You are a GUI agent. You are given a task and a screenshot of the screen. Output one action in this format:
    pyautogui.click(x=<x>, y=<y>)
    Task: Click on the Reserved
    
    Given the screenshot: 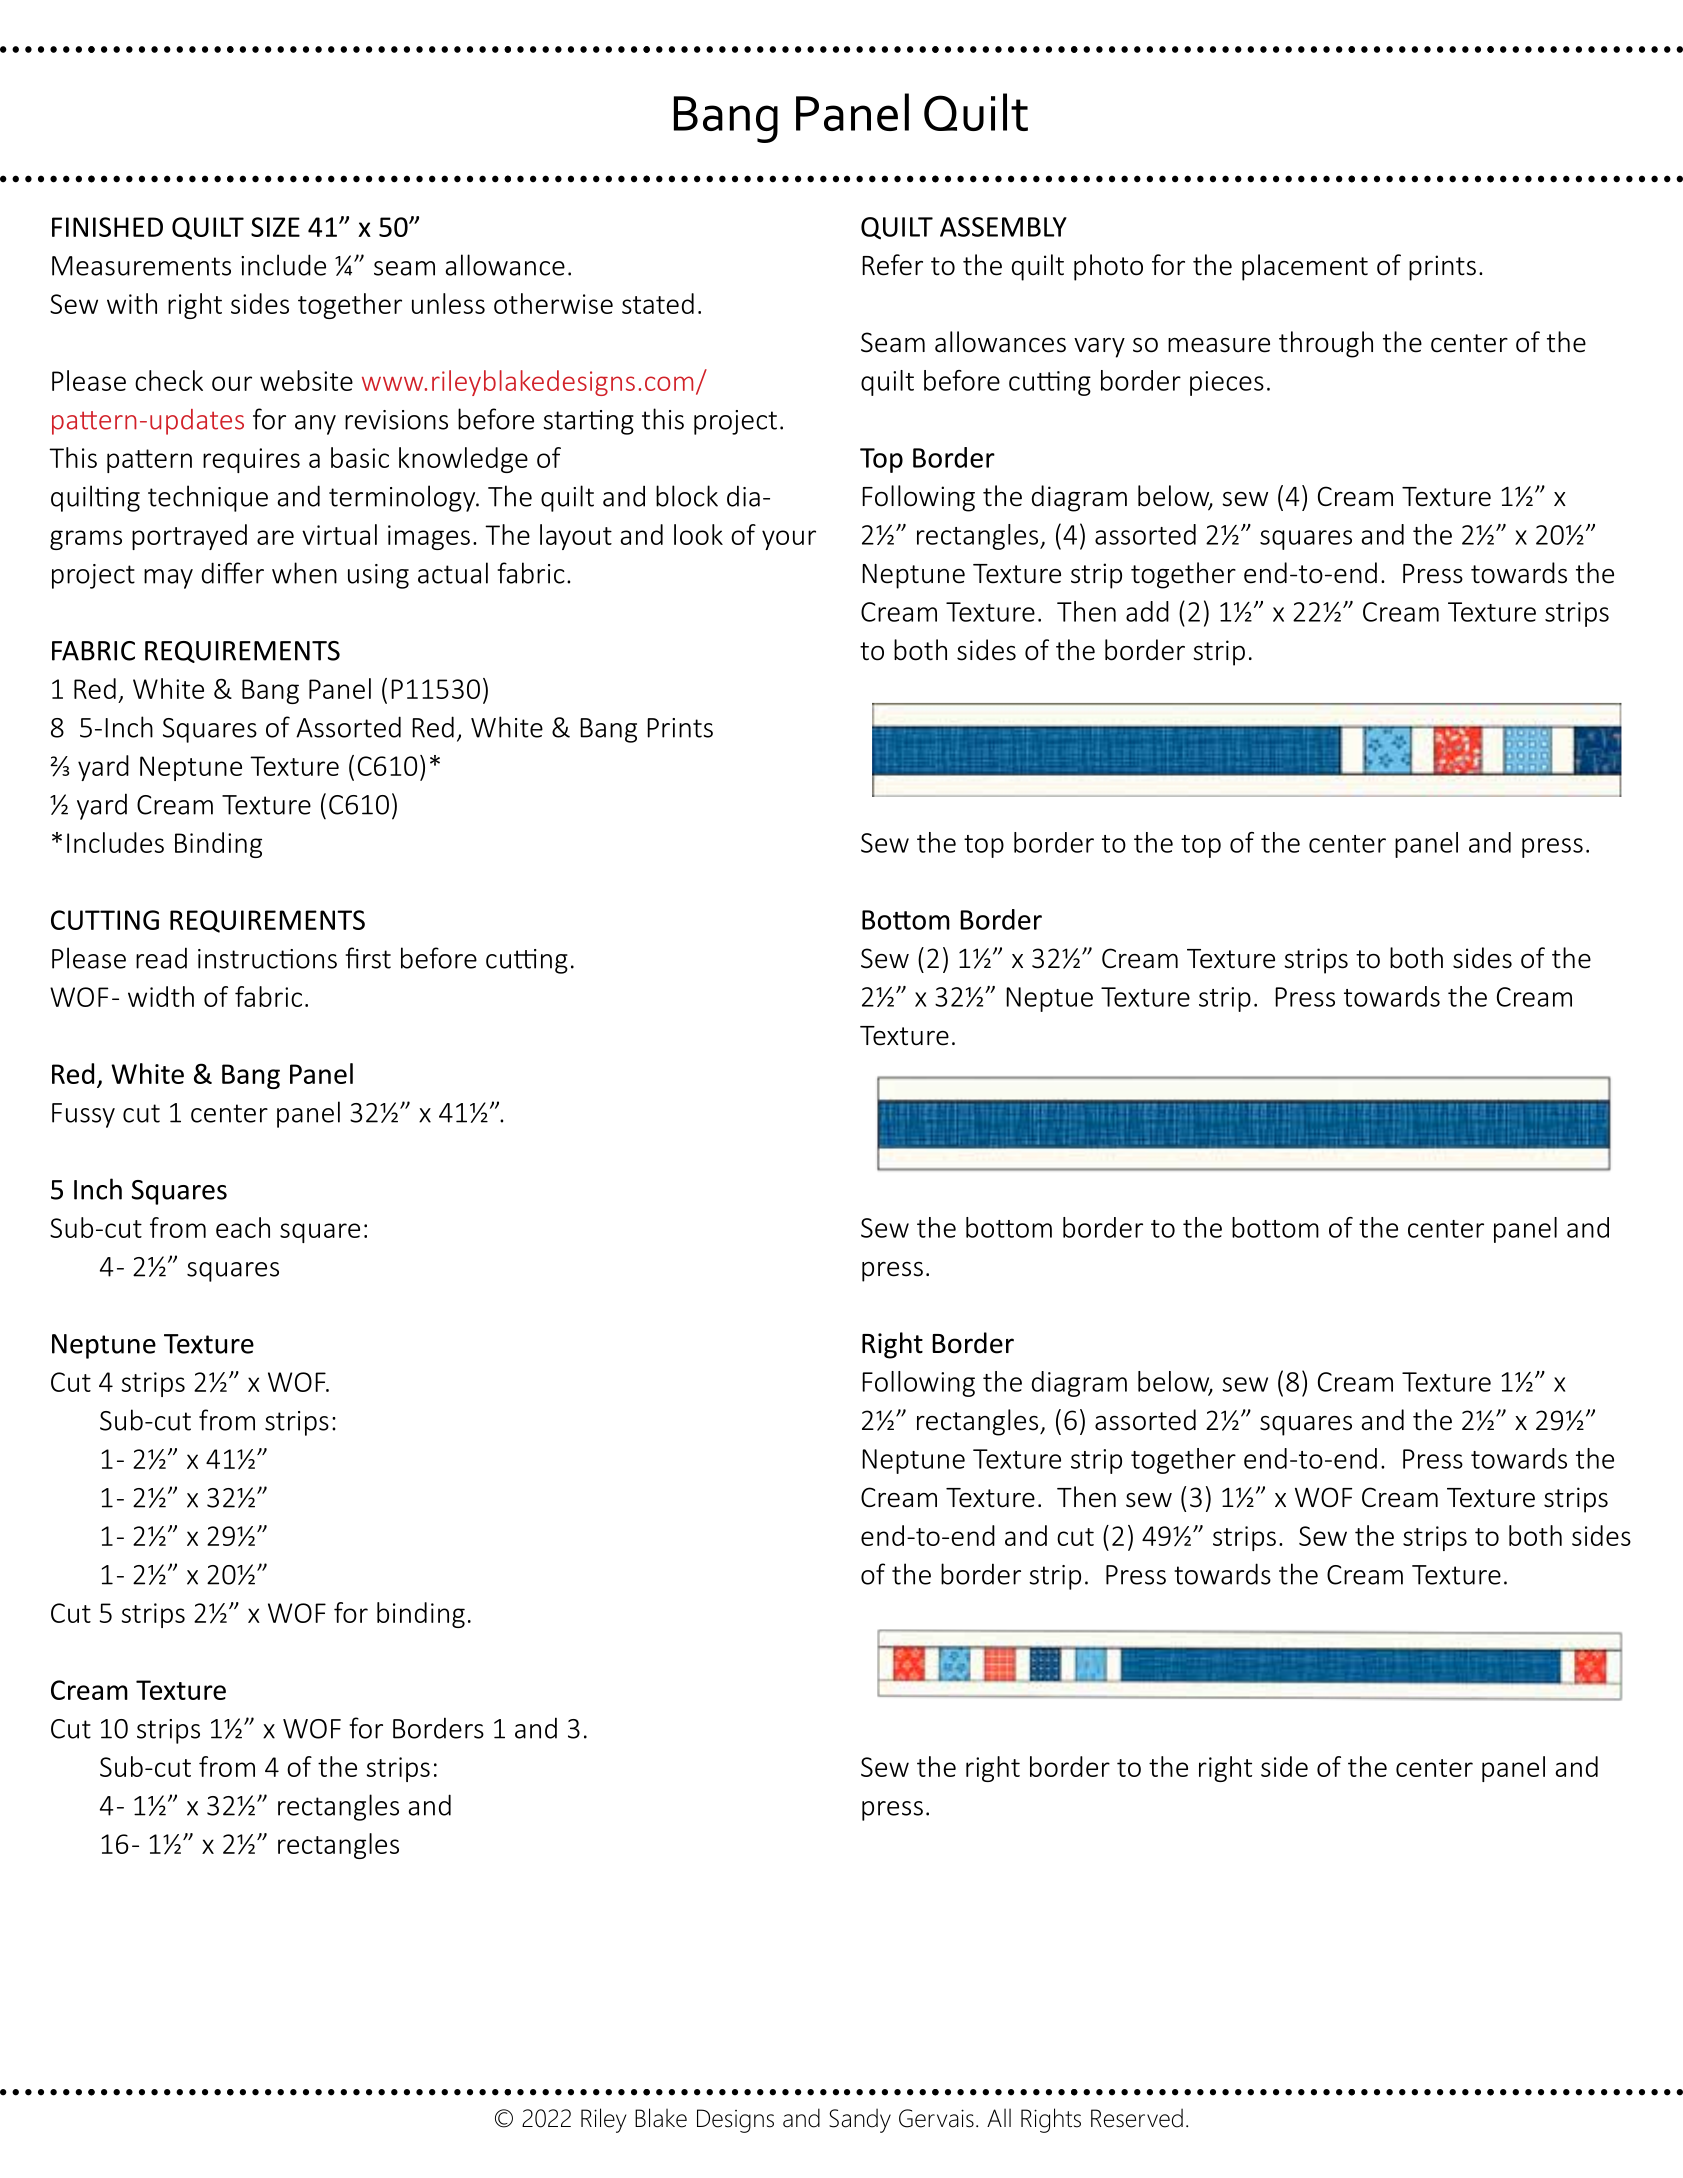 What is the action you would take?
    pyautogui.click(x=1137, y=2118)
